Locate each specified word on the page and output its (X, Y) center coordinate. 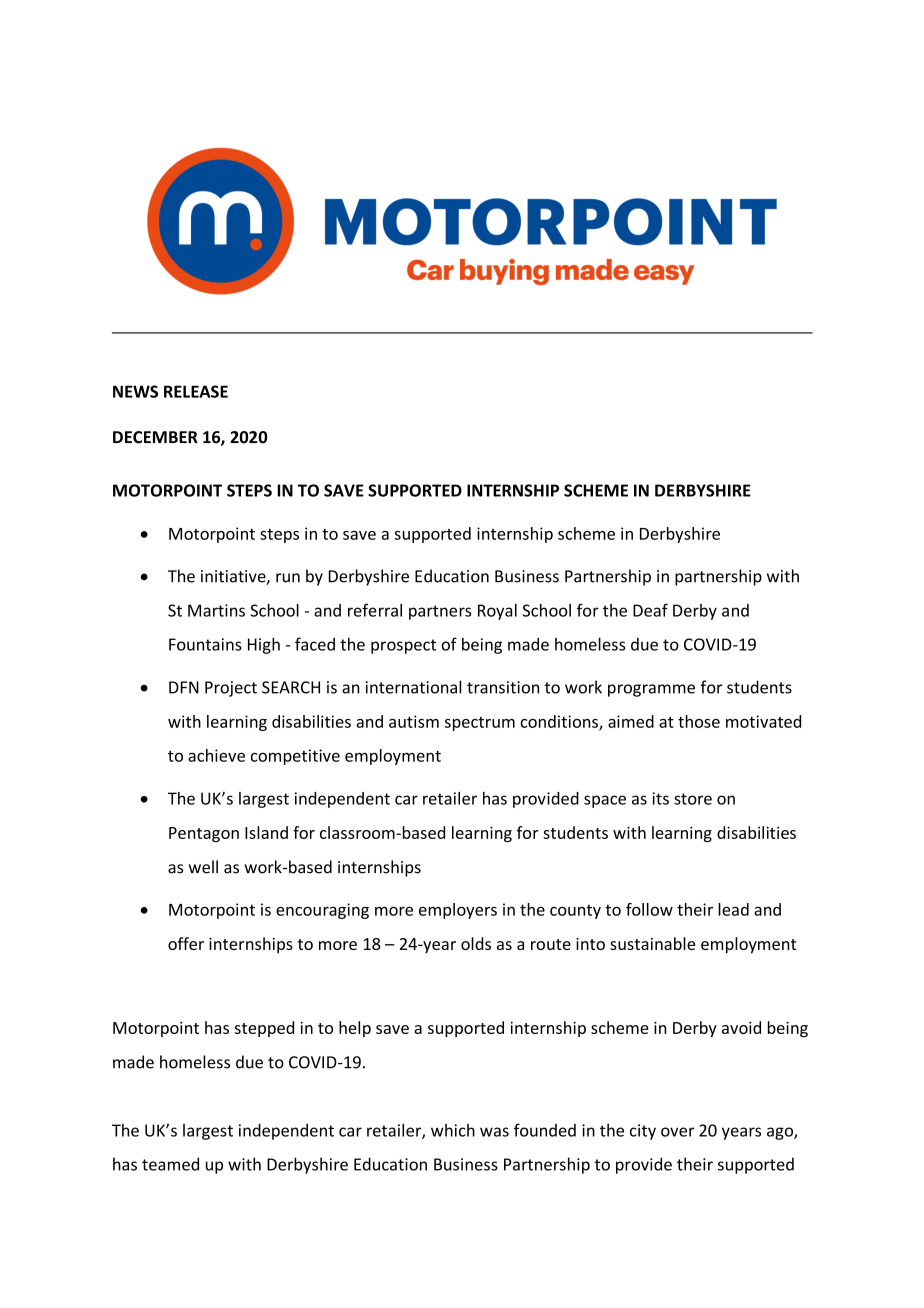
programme (651, 690)
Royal (497, 612)
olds (476, 943)
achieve (216, 755)
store (693, 799)
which (453, 1130)
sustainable (652, 943)
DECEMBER (155, 437)
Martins (216, 610)
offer (186, 943)
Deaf (650, 610)
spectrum (480, 724)
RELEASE (196, 391)
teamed (170, 1164)
